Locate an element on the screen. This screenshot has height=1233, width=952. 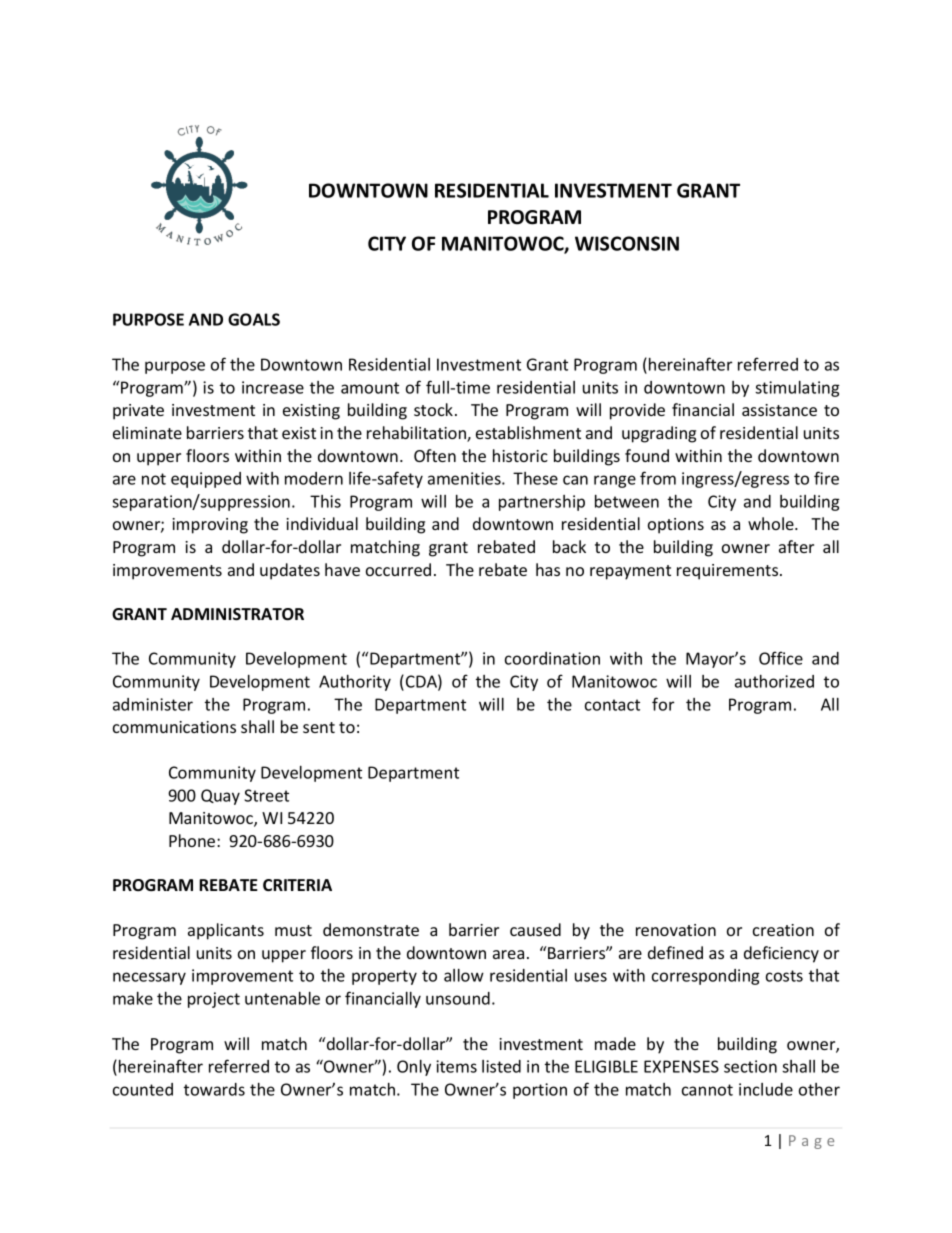
listed is located at coordinates (501, 1066).
